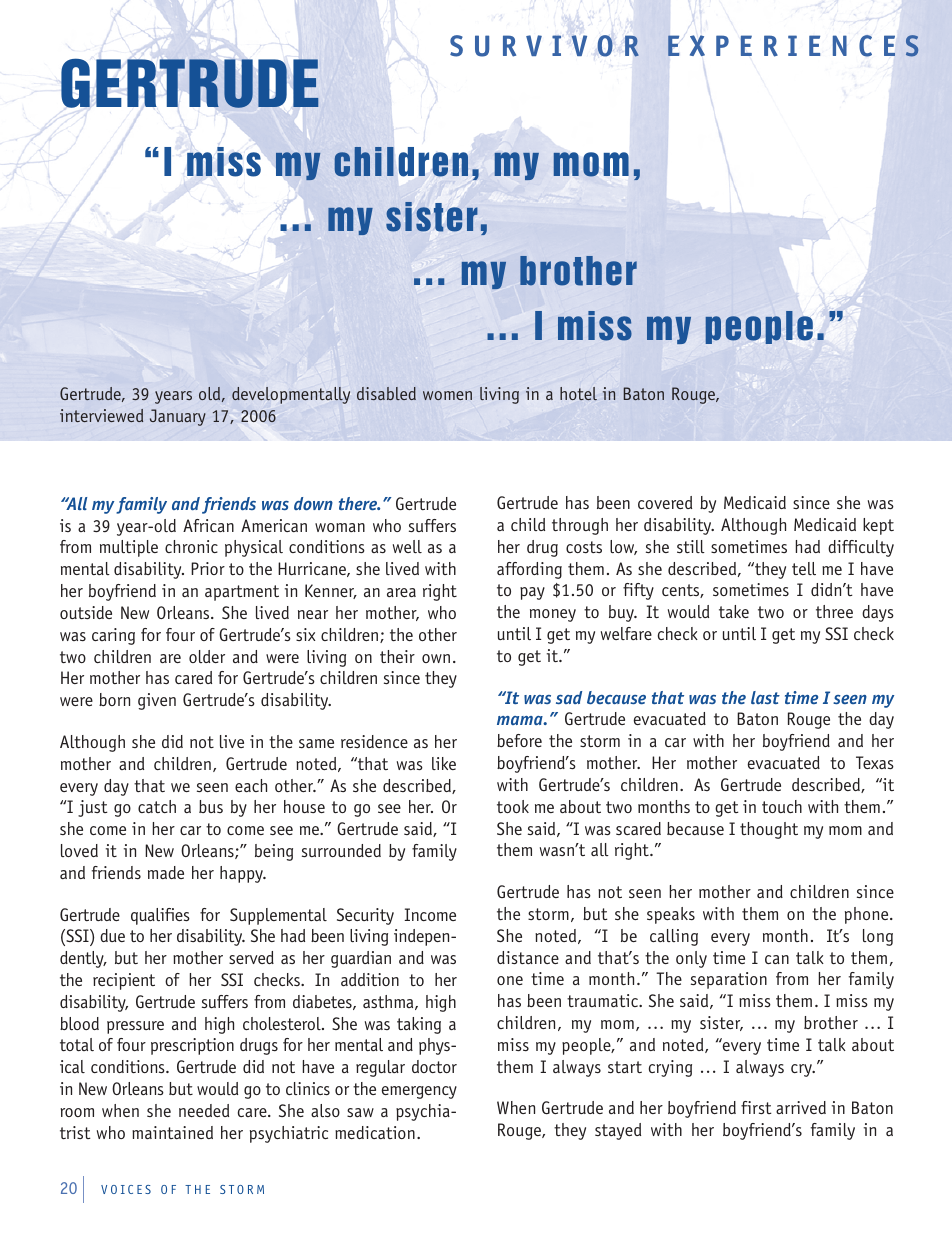 This screenshot has width=952, height=1250. What do you see at coordinates (447, 395) in the screenshot?
I see `women` at bounding box center [447, 395].
